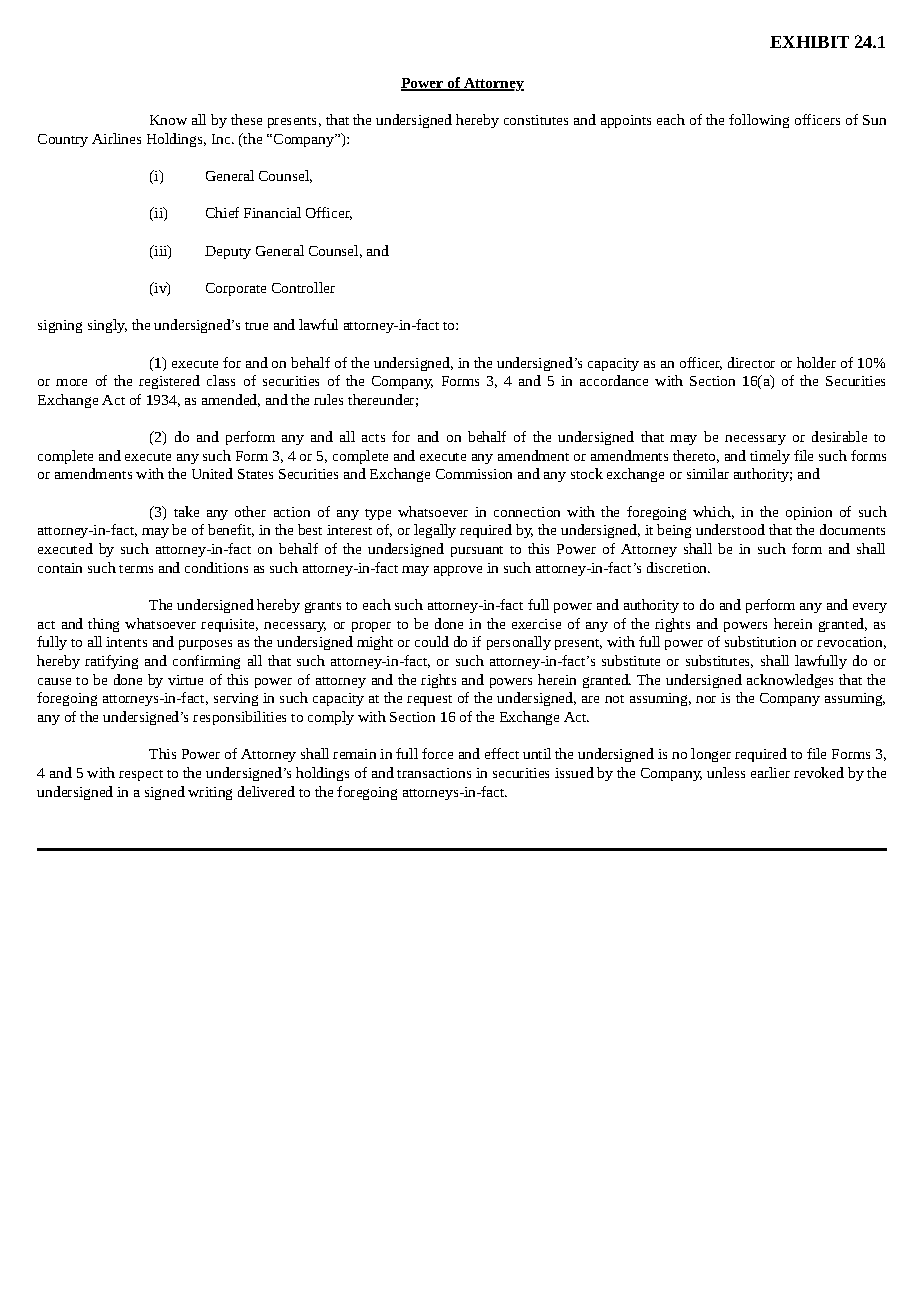 This page has height=1308, width=924. I want to click on acts, so click(373, 438).
